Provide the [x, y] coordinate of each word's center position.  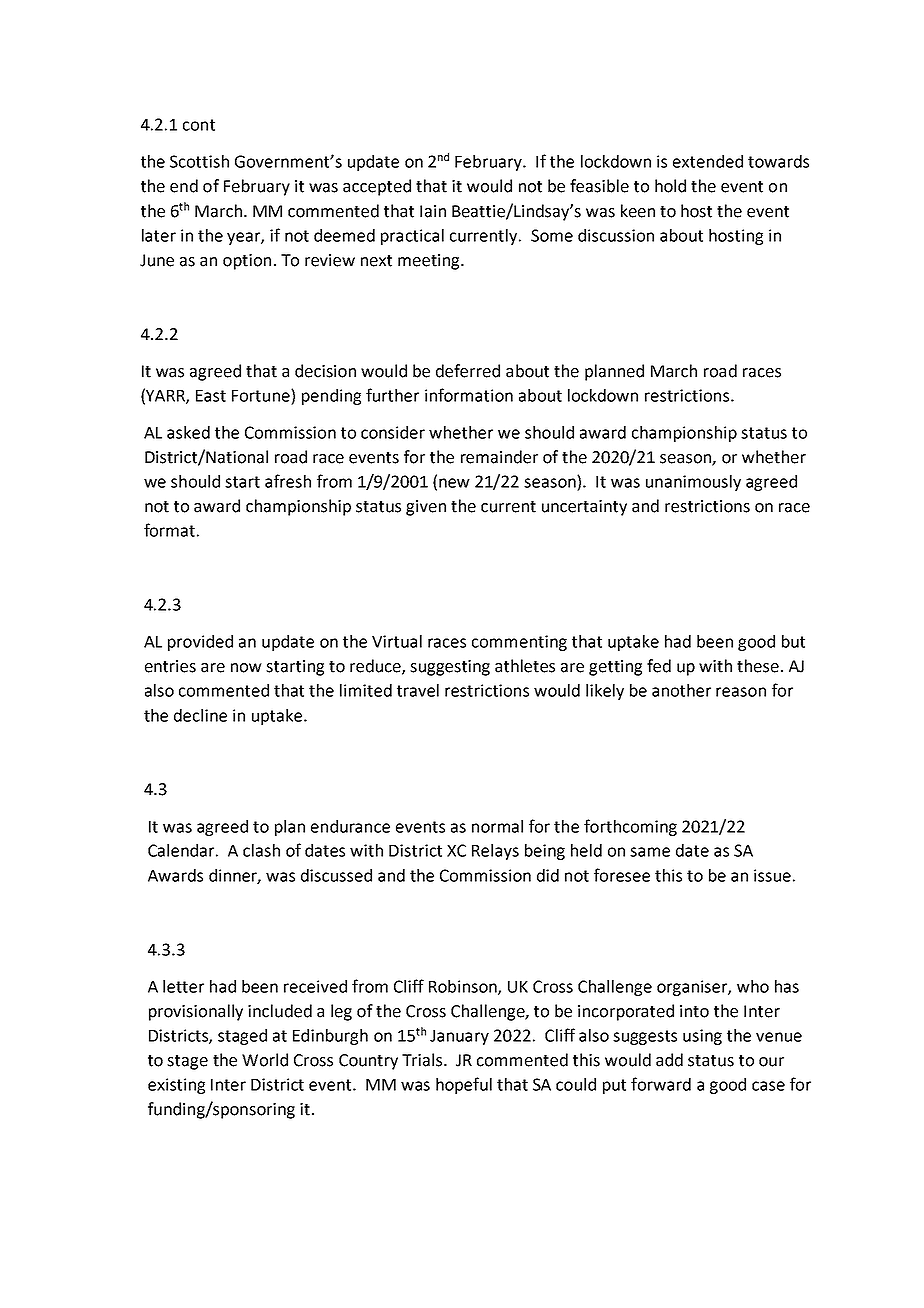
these [758, 666]
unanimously [693, 483]
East [211, 396]
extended [708, 161]
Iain [433, 211]
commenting [519, 643]
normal [497, 826]
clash [261, 850]
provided [200, 643]
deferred [468, 371]
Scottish [199, 161]
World [265, 1060]
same [650, 852]
